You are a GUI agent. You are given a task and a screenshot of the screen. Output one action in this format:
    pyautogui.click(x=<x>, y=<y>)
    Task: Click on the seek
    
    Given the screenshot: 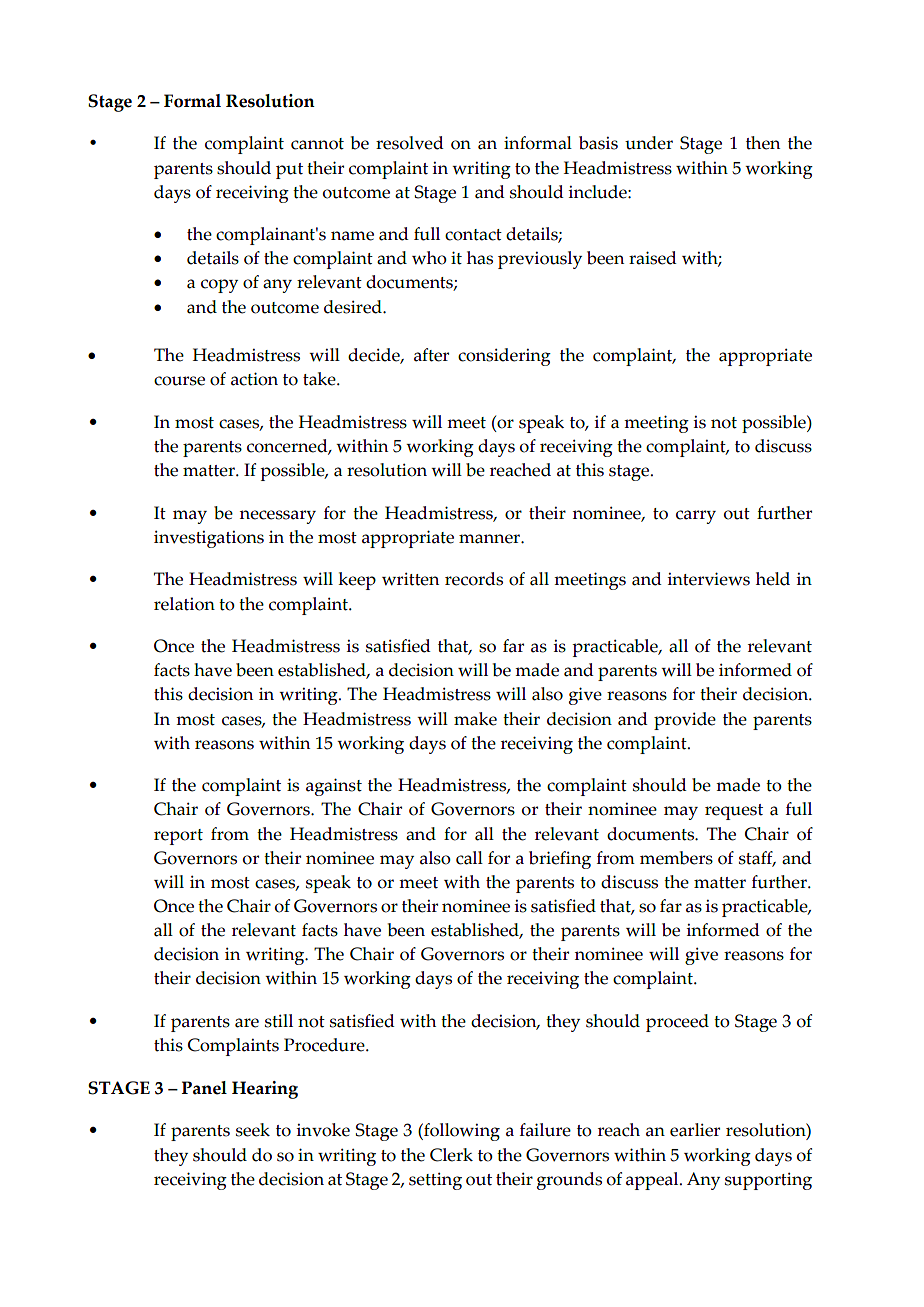 What is the action you would take?
    pyautogui.click(x=253, y=1130)
